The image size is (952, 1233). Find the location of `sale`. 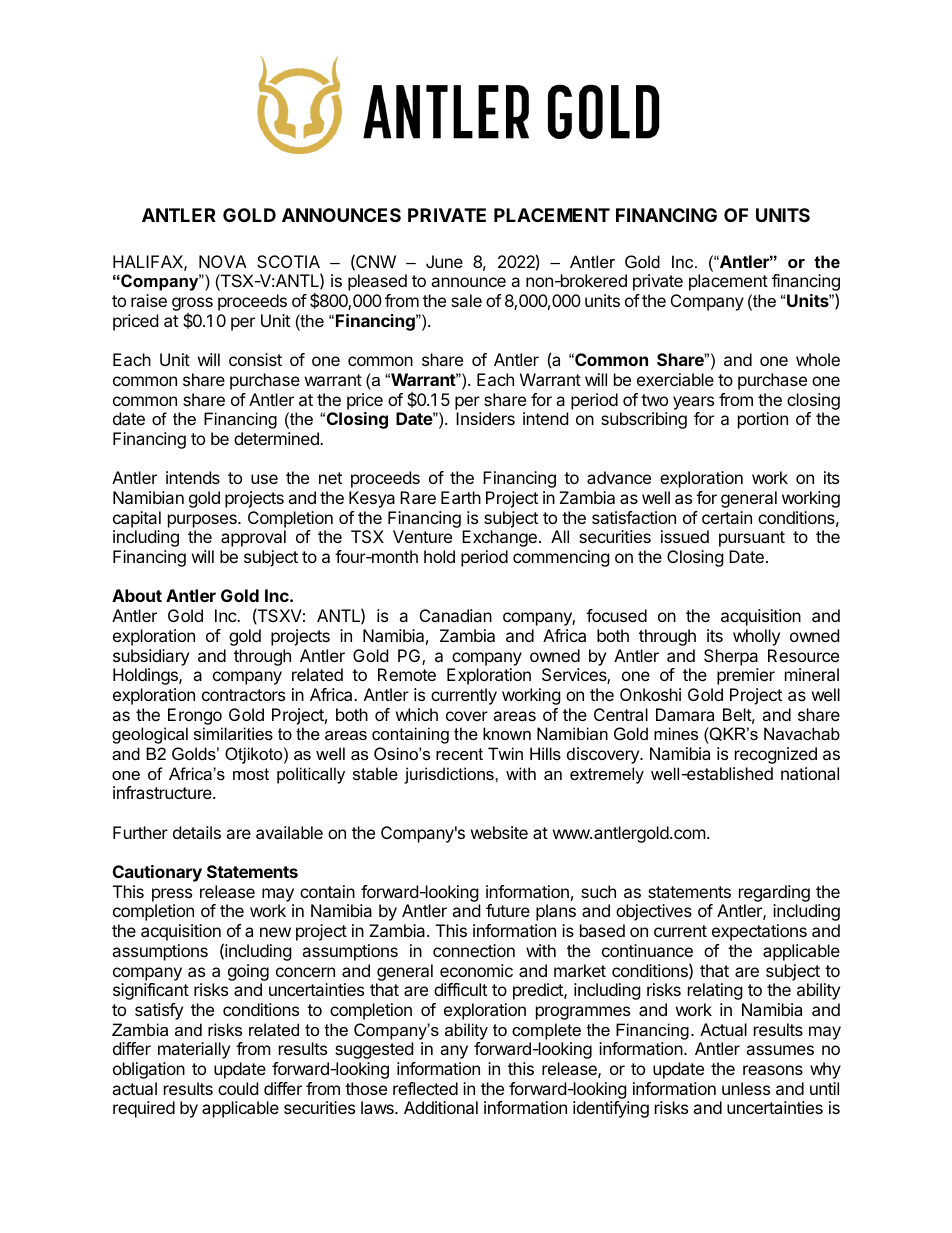

sale is located at coordinates (466, 300).
